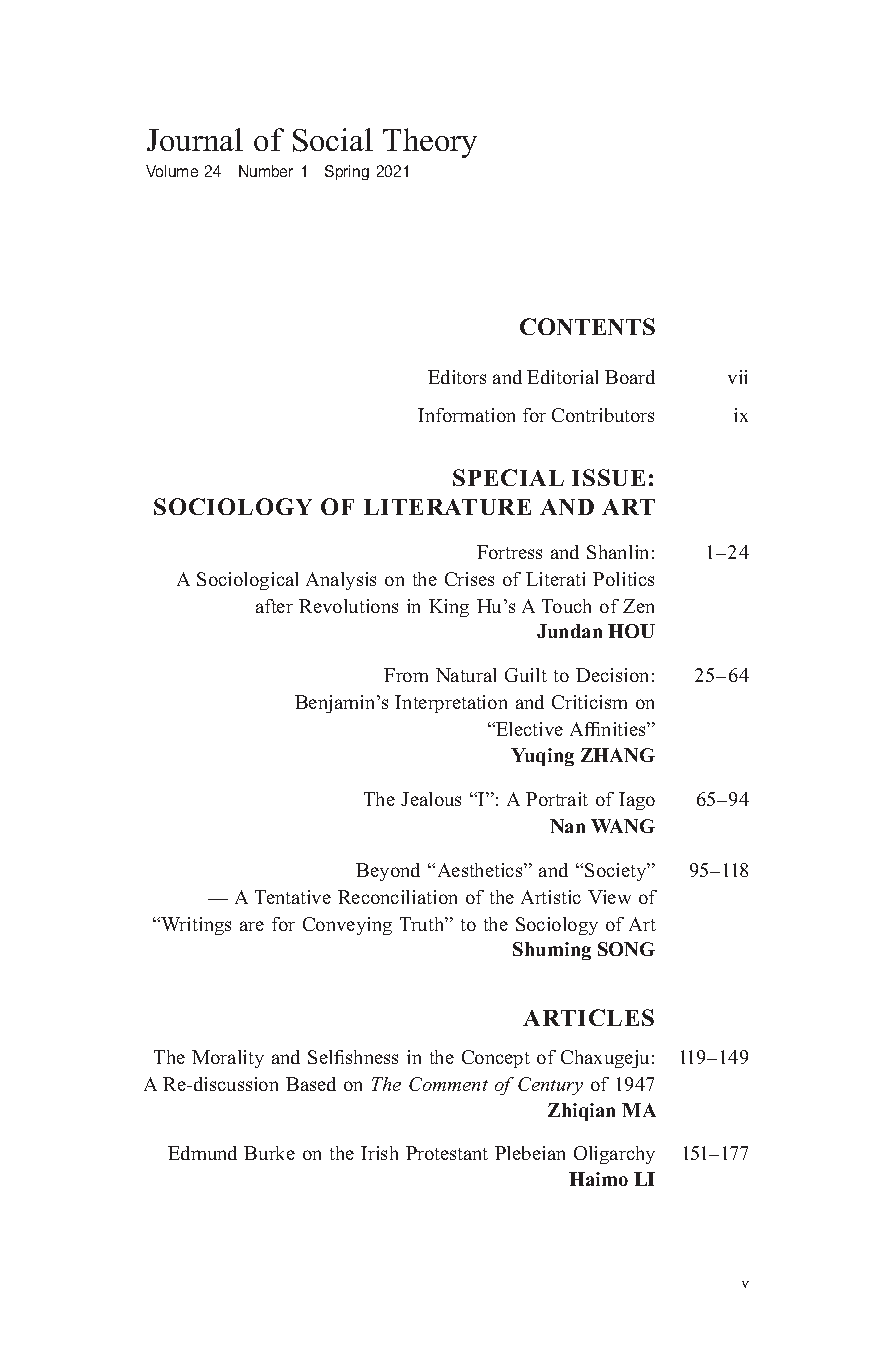  Describe the element at coordinates (447, 1153) in the page. I see `Protestant` at that location.
